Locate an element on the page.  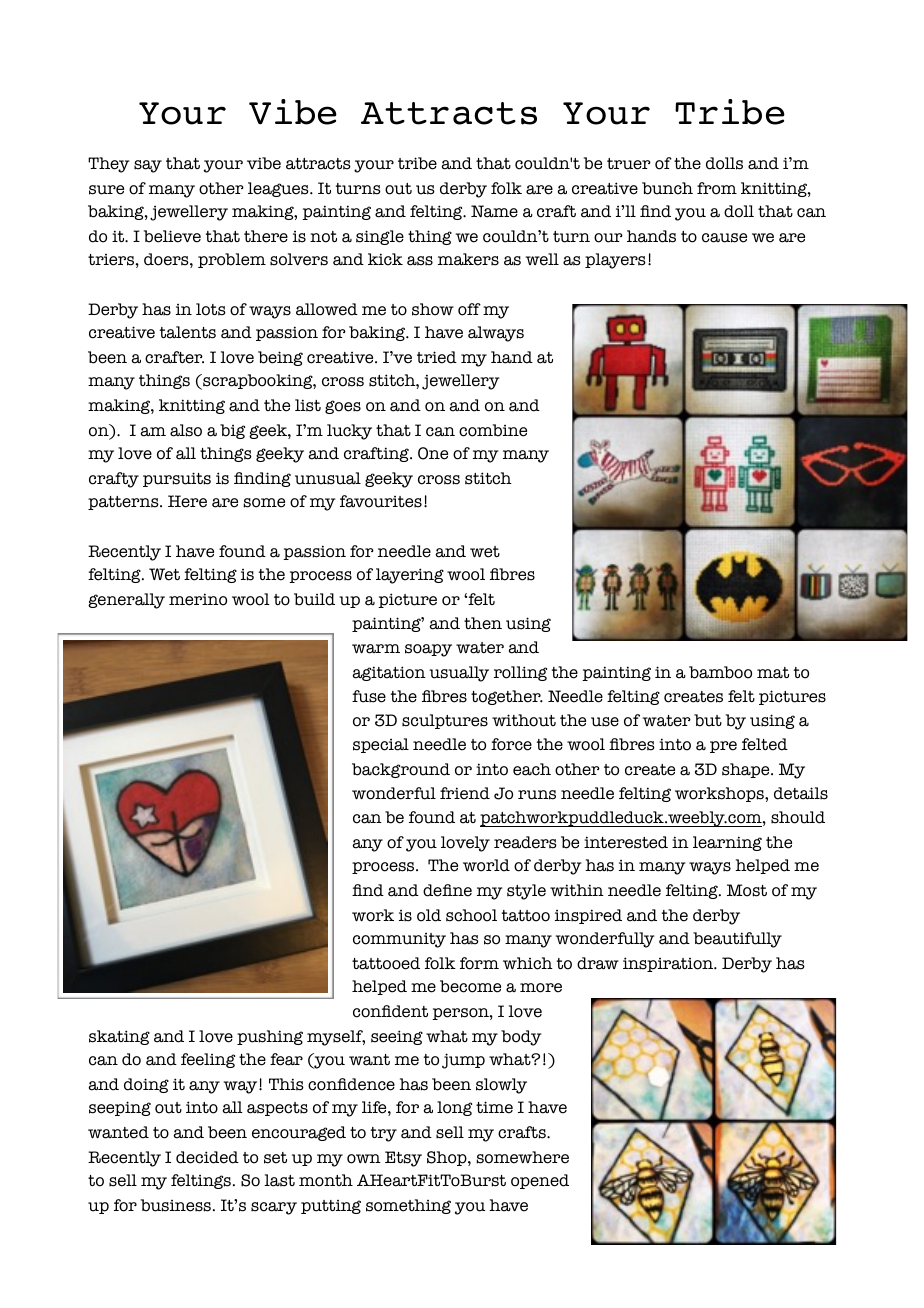
skating is located at coordinates (119, 1037).
